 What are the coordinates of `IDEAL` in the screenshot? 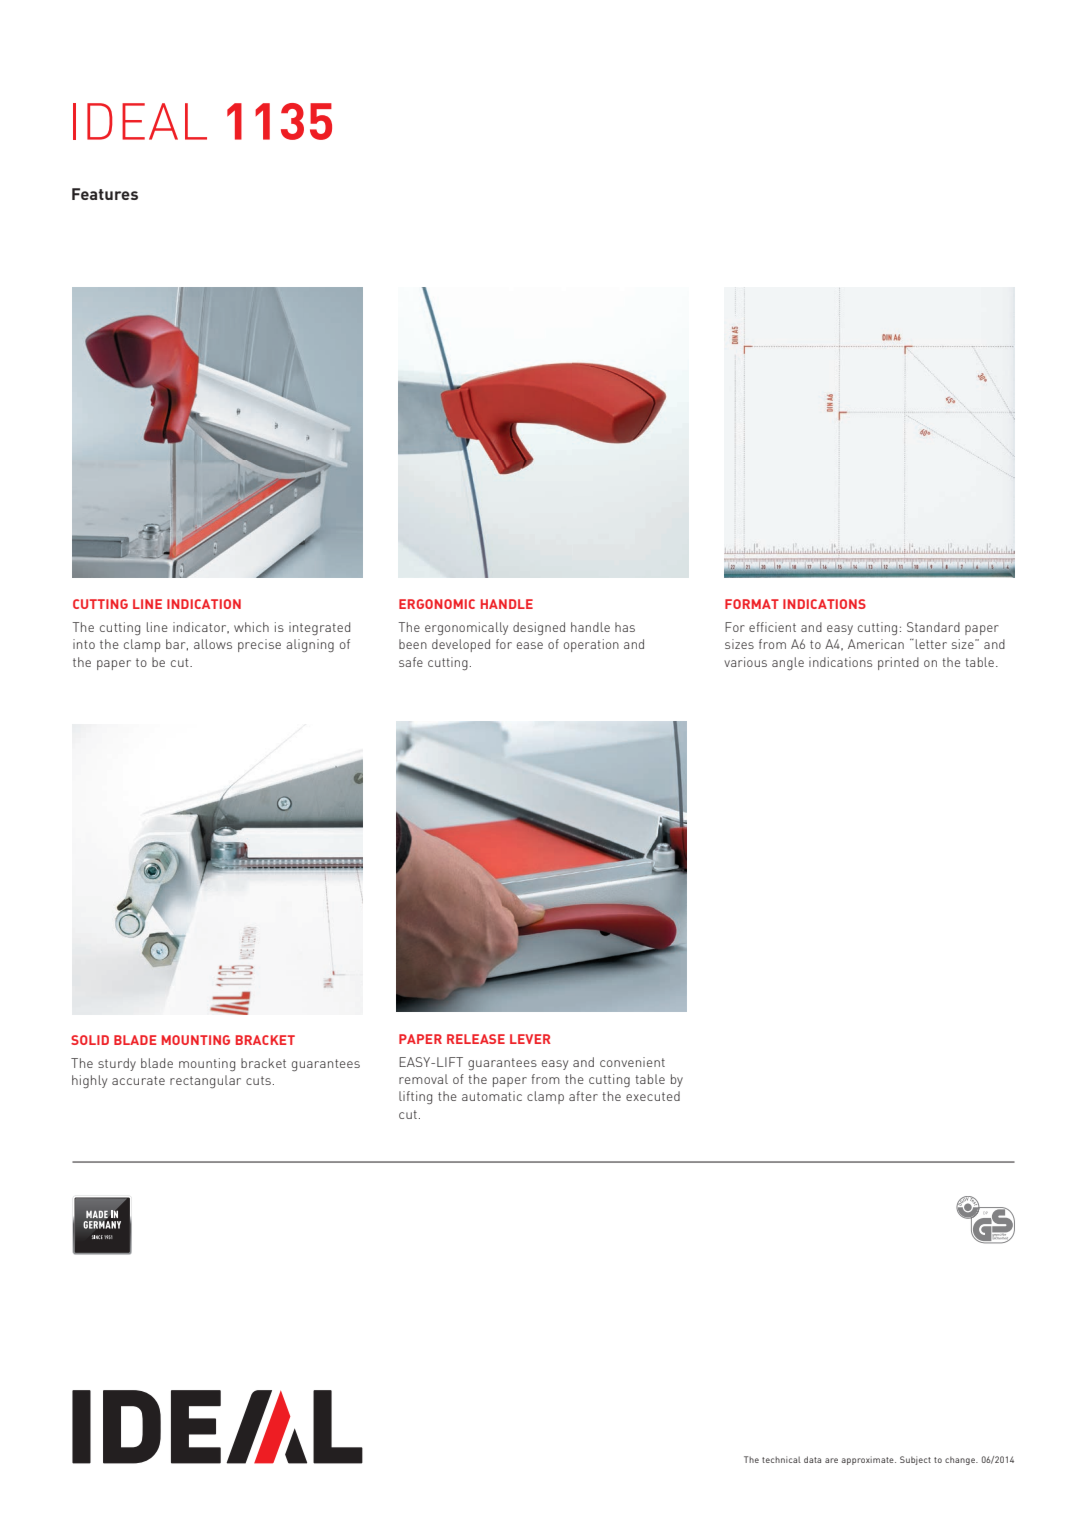 It's located at (140, 121).
